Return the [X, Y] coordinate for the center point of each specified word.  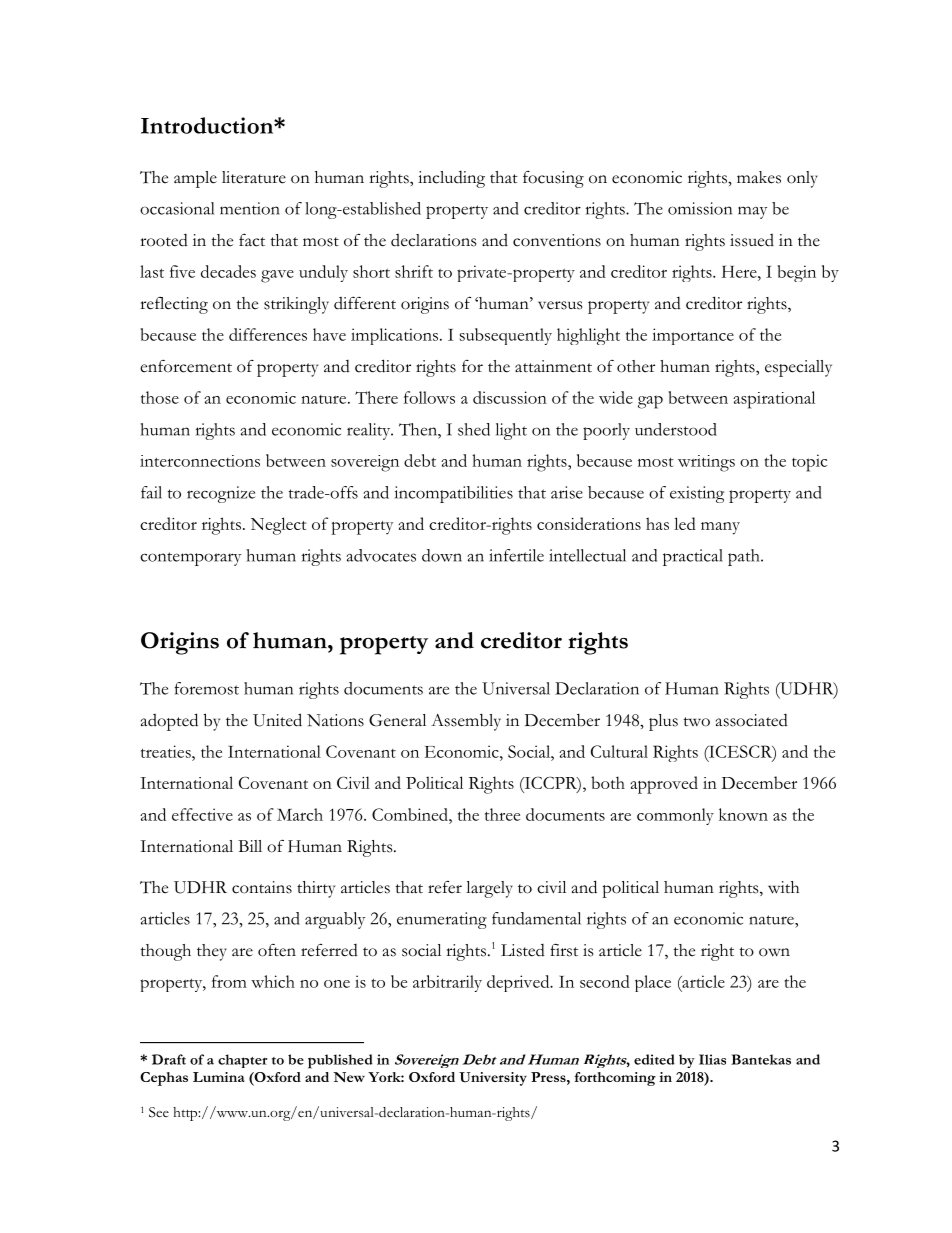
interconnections [200, 461]
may [752, 212]
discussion [510, 397]
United [277, 720]
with [783, 887]
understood [676, 429]
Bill [250, 846]
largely [489, 889]
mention [250, 208]
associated [752, 720]
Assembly [466, 722]
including [451, 179]
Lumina [219, 1077]
